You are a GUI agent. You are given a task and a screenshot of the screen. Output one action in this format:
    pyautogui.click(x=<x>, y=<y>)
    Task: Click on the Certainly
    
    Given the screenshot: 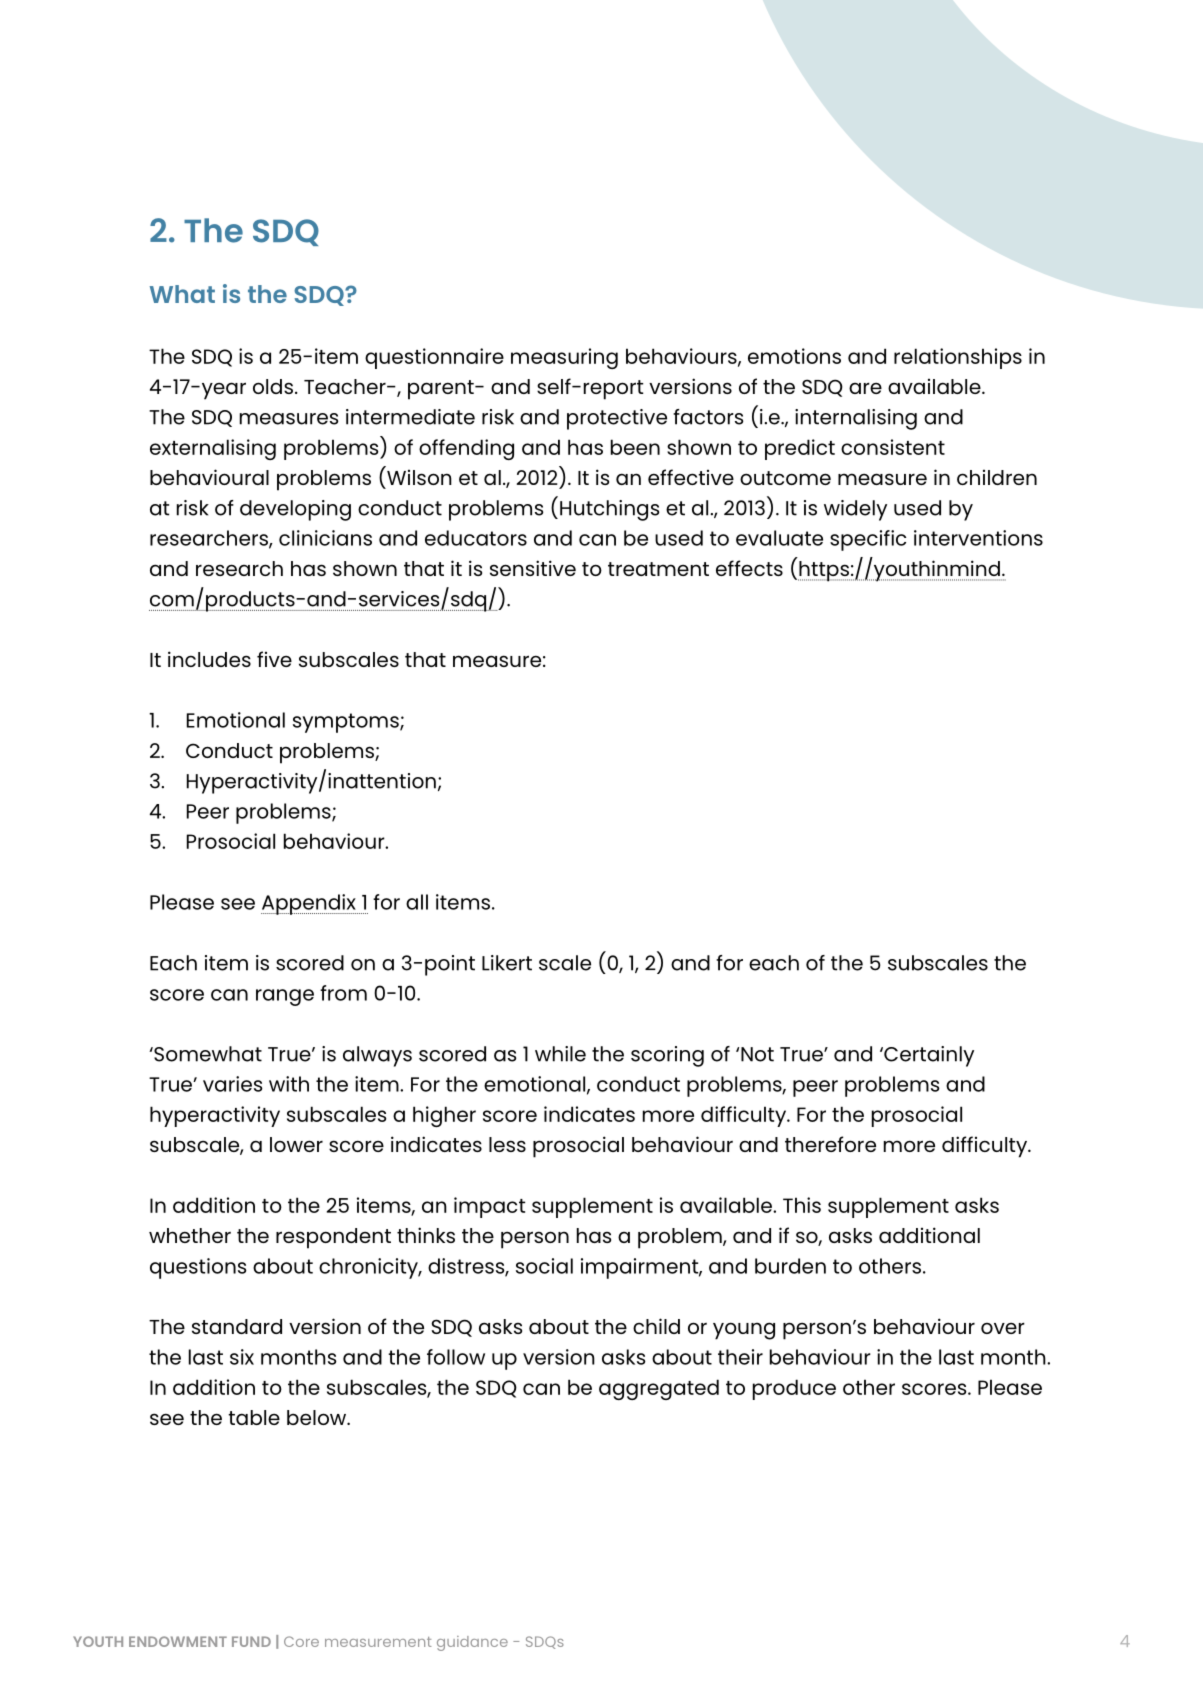 What is the action you would take?
    pyautogui.click(x=928, y=1056)
